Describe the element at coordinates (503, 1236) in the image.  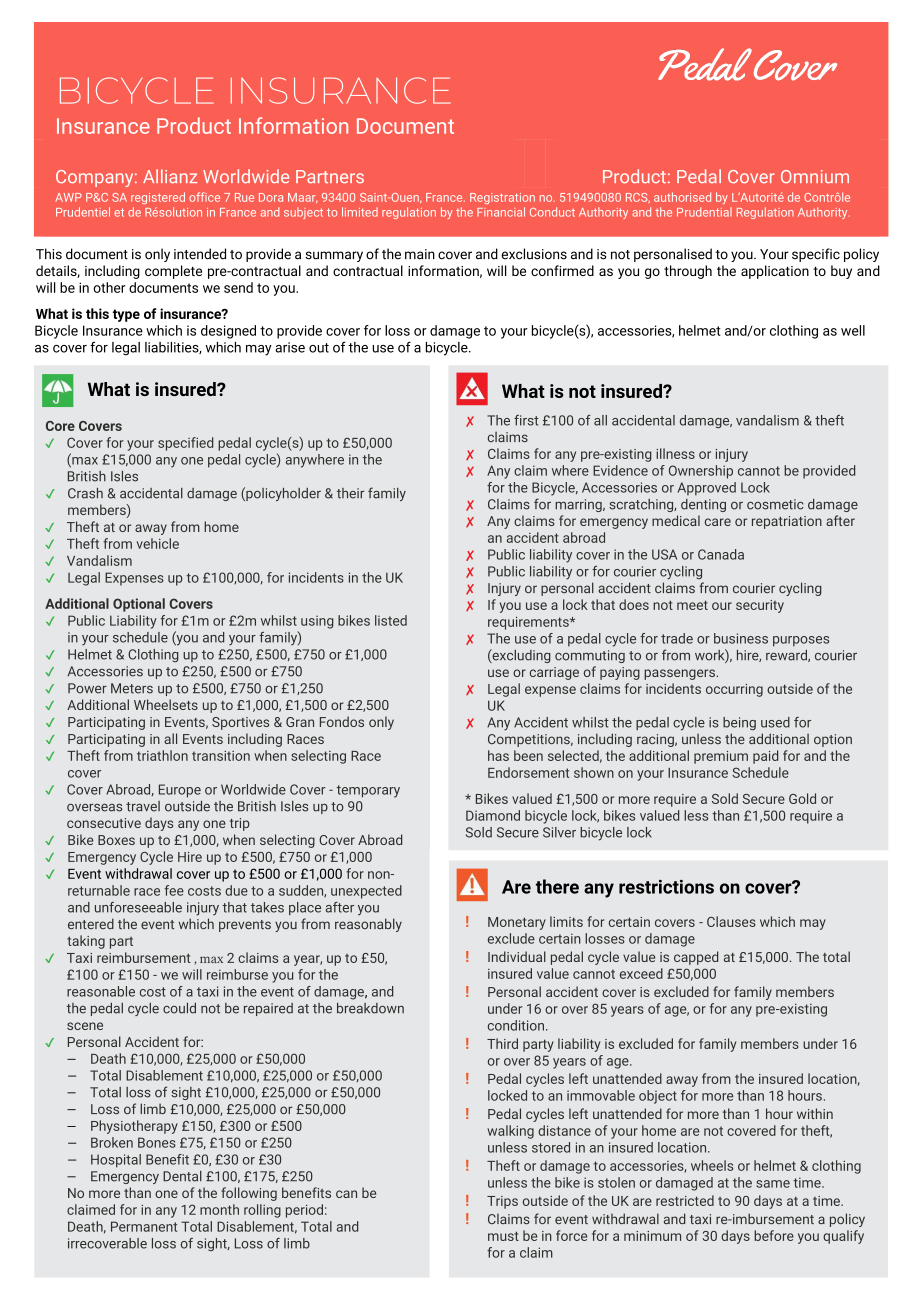
I see `must` at that location.
